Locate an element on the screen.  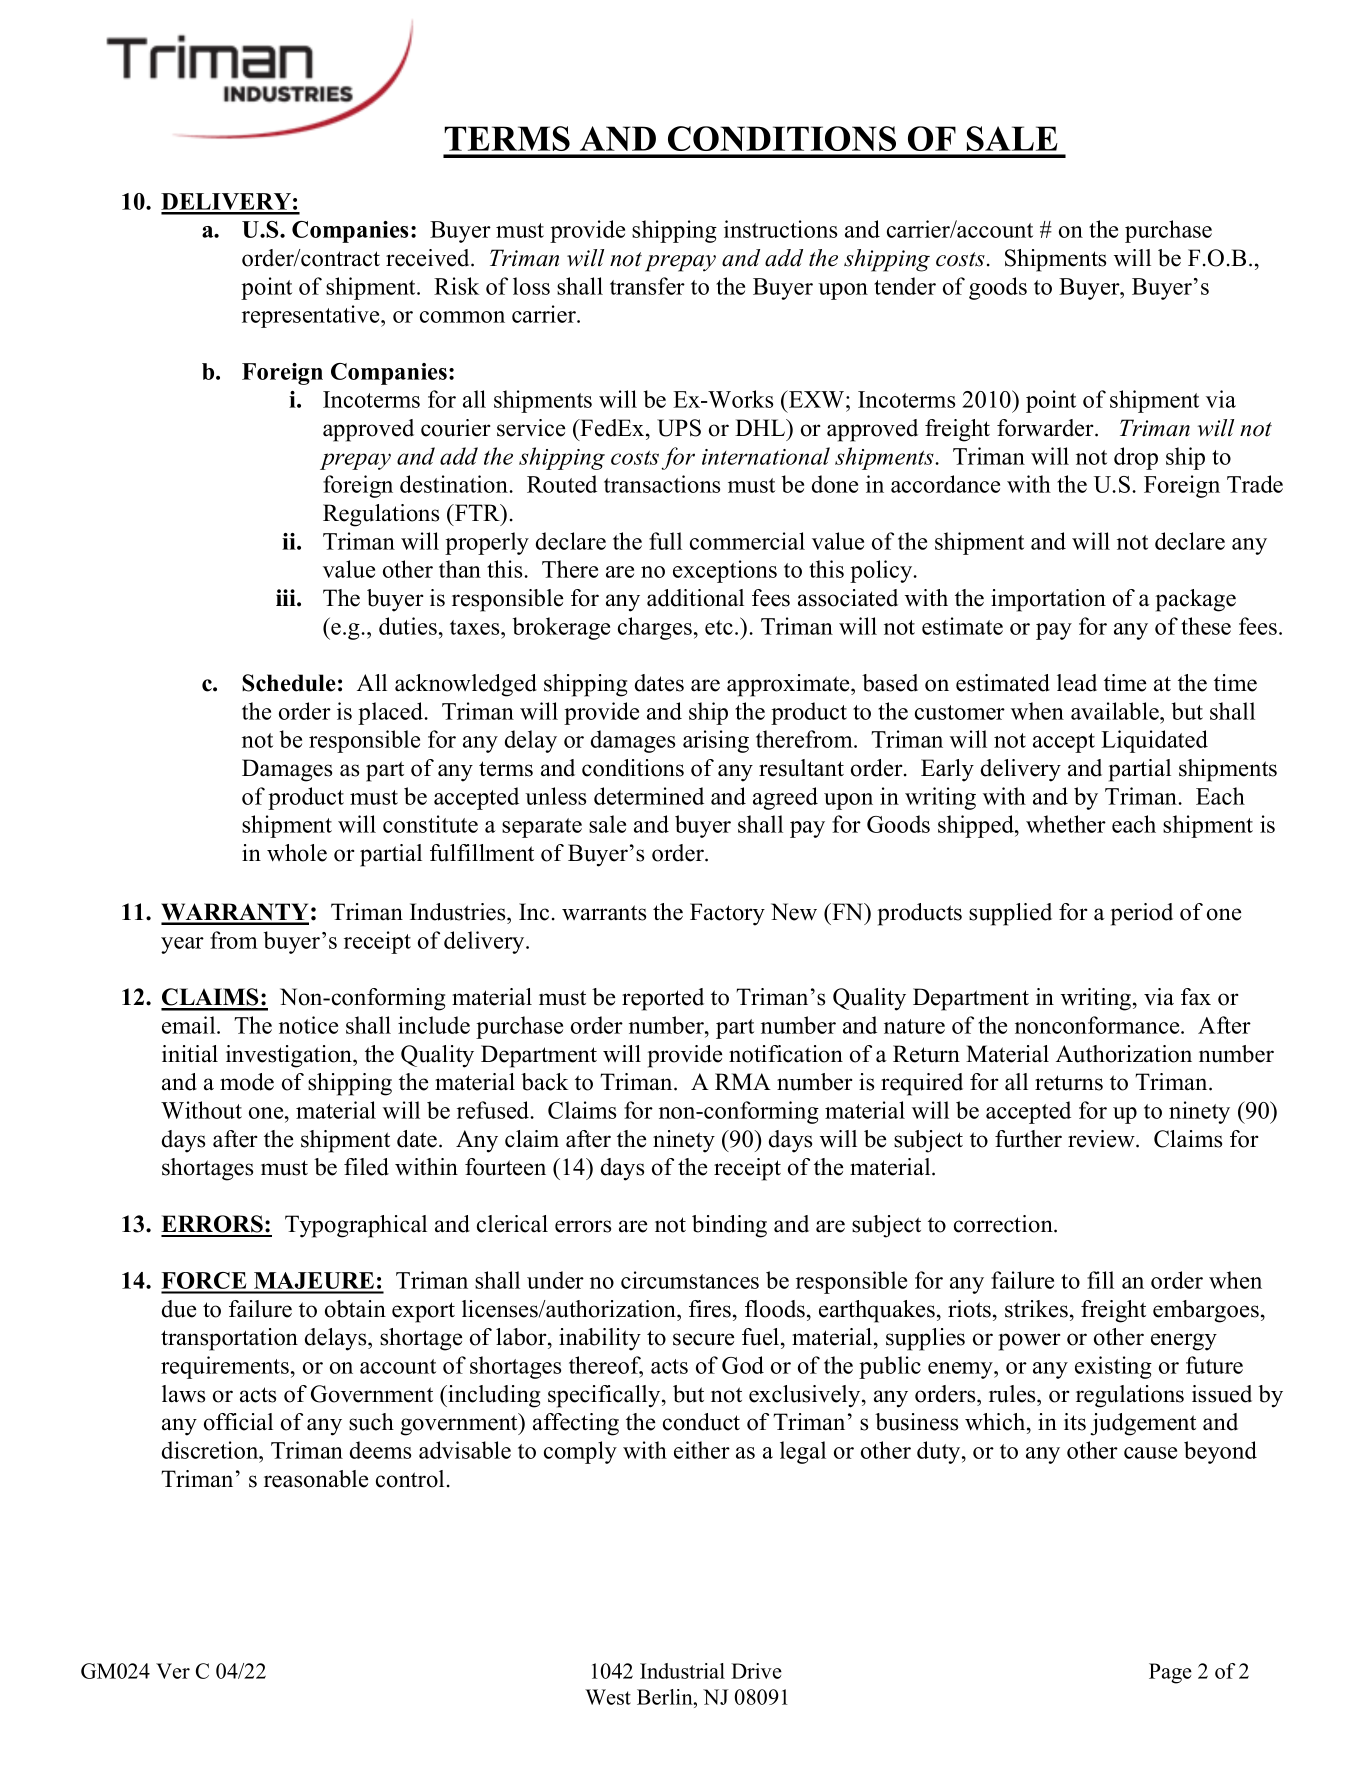
available is located at coordinates (1116, 711).
